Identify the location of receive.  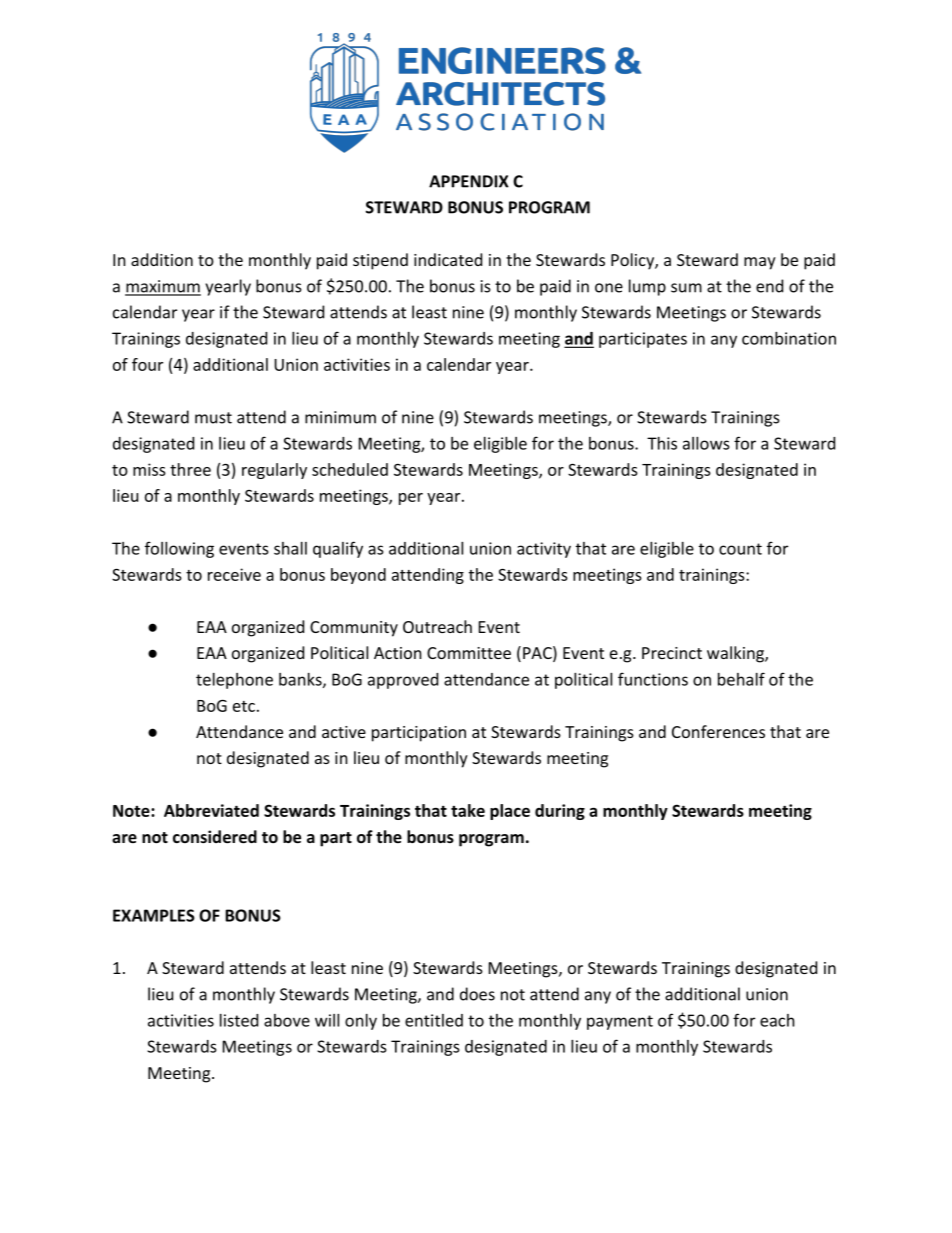
(234, 574).
